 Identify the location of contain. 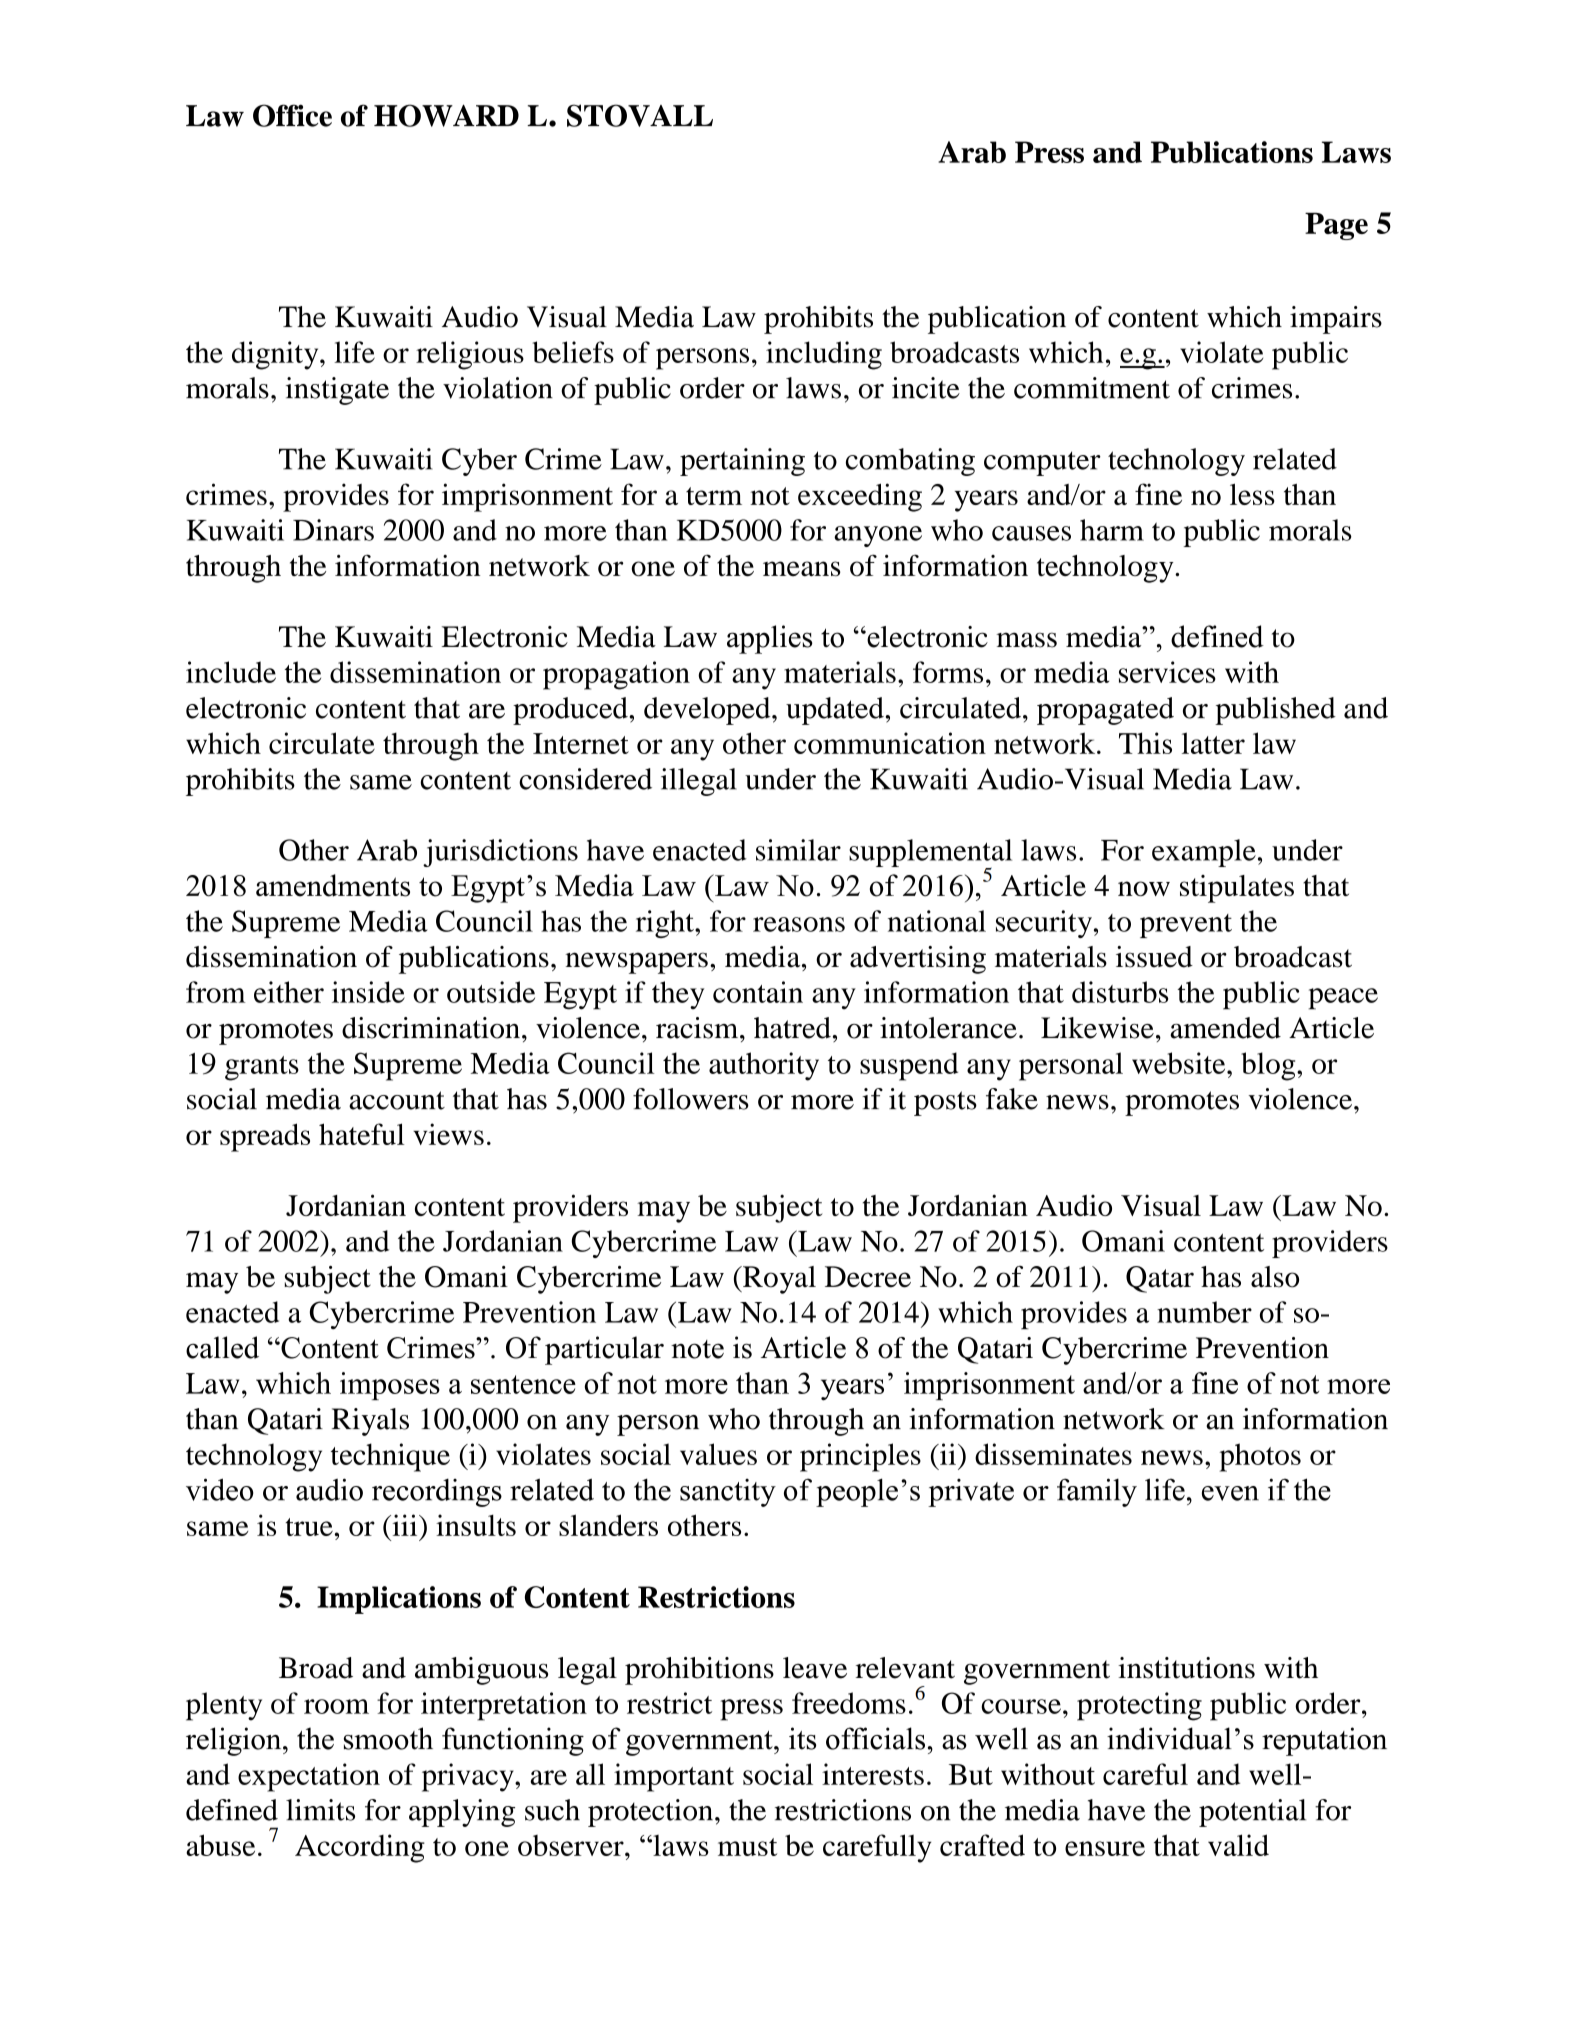
(758, 992).
